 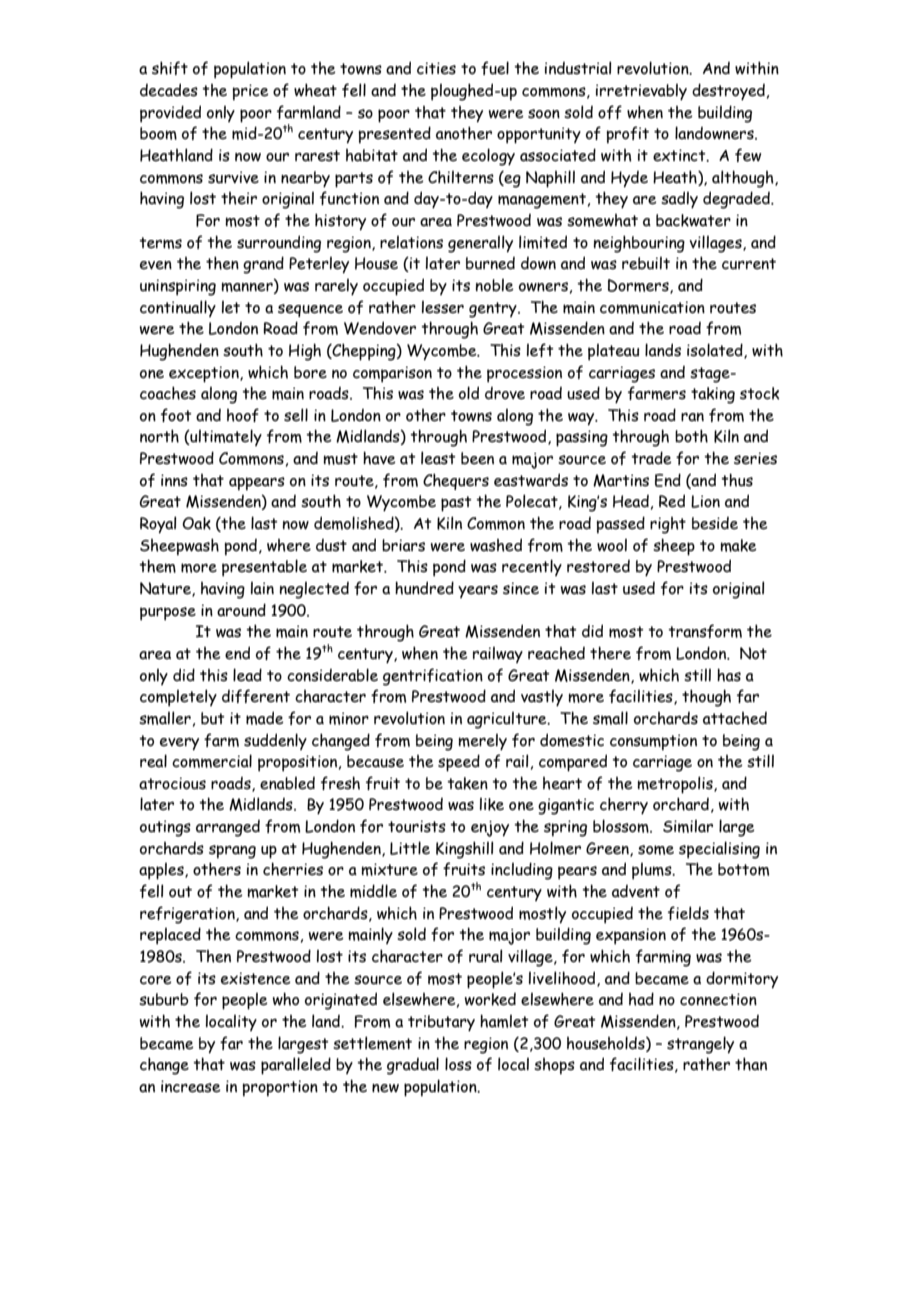 I want to click on increase, so click(x=191, y=1086).
